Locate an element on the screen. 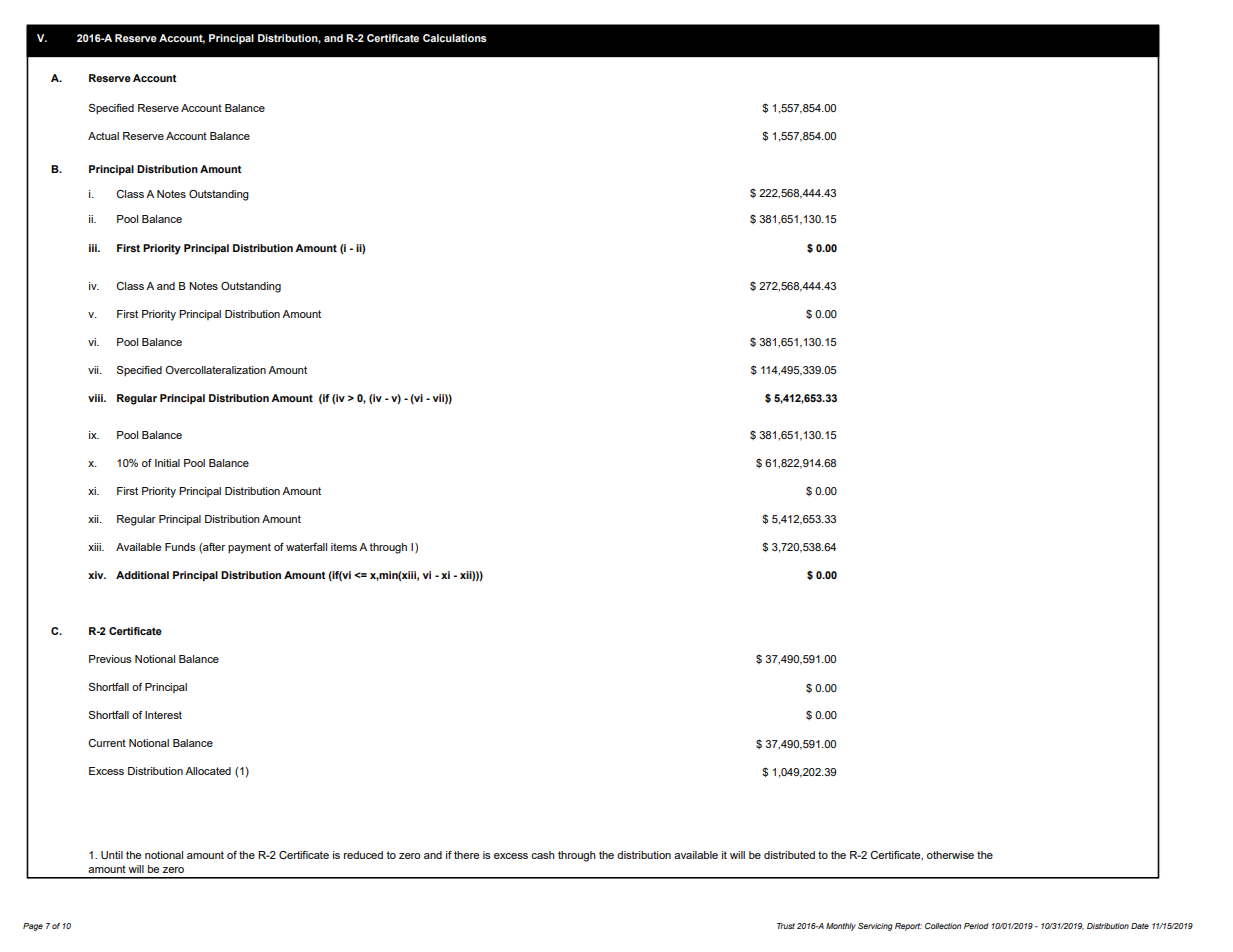 The height and width of the screenshot is (952, 1233). Calculations is located at coordinates (455, 38).
